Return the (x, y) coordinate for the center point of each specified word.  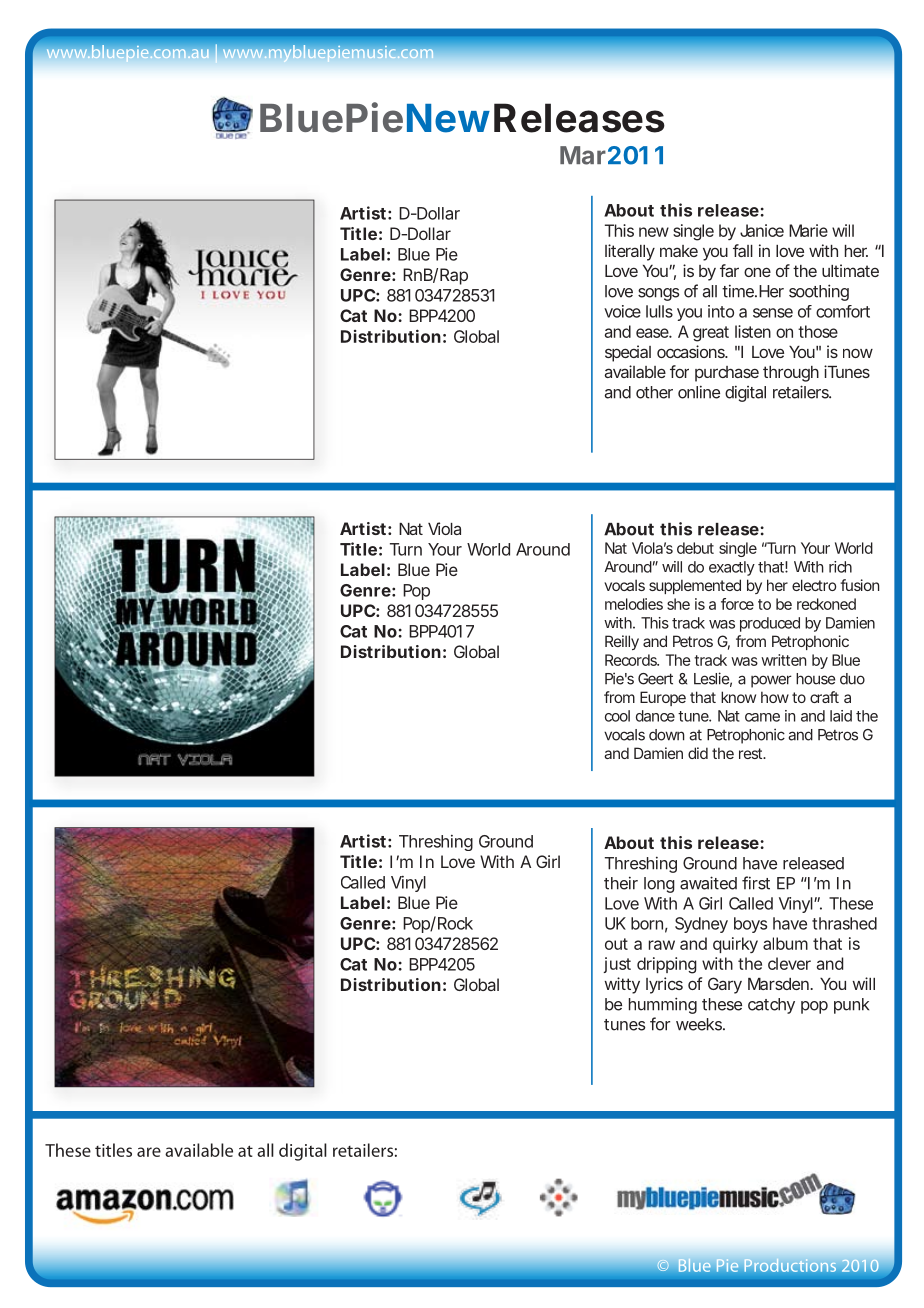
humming (663, 1005)
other (654, 392)
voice (622, 311)
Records (632, 660)
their (621, 883)
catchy (771, 1006)
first (756, 883)
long (659, 885)
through (791, 374)
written (783, 660)
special (628, 353)
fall (743, 250)
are (149, 1152)
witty (622, 985)
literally (630, 252)
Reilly (622, 642)
